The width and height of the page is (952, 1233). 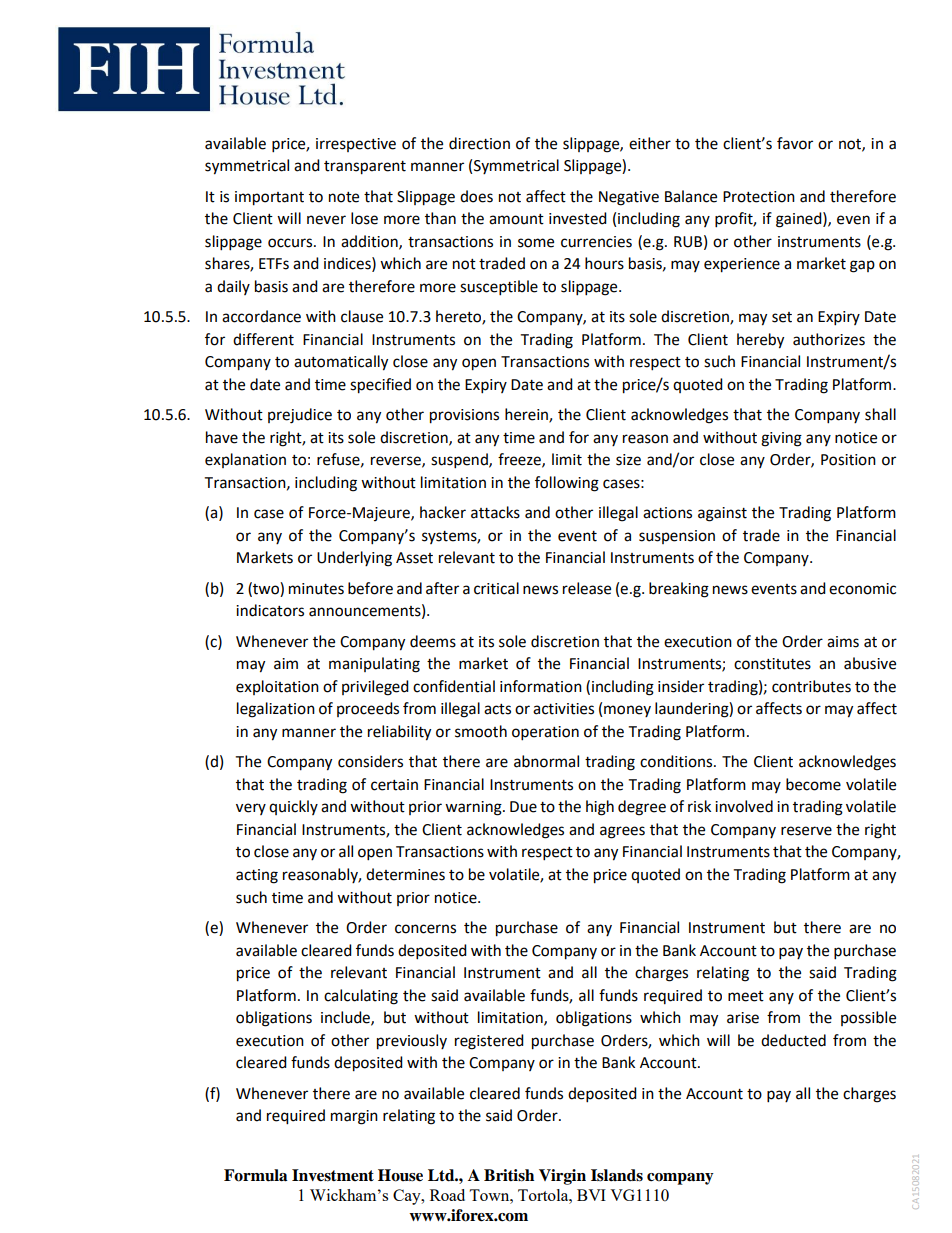 I want to click on giving, so click(x=781, y=439).
